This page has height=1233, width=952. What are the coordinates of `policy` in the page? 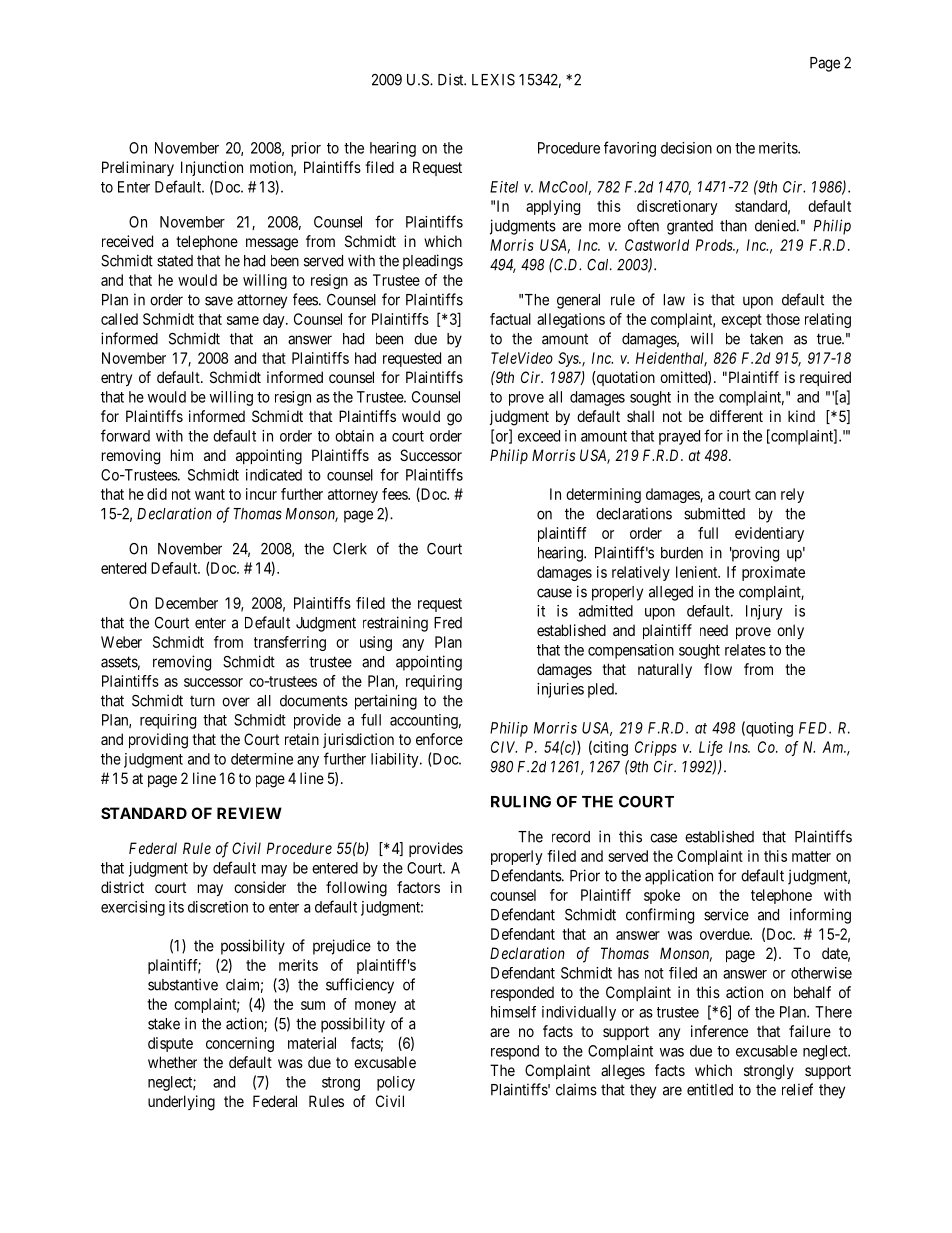 It's located at (396, 1083).
